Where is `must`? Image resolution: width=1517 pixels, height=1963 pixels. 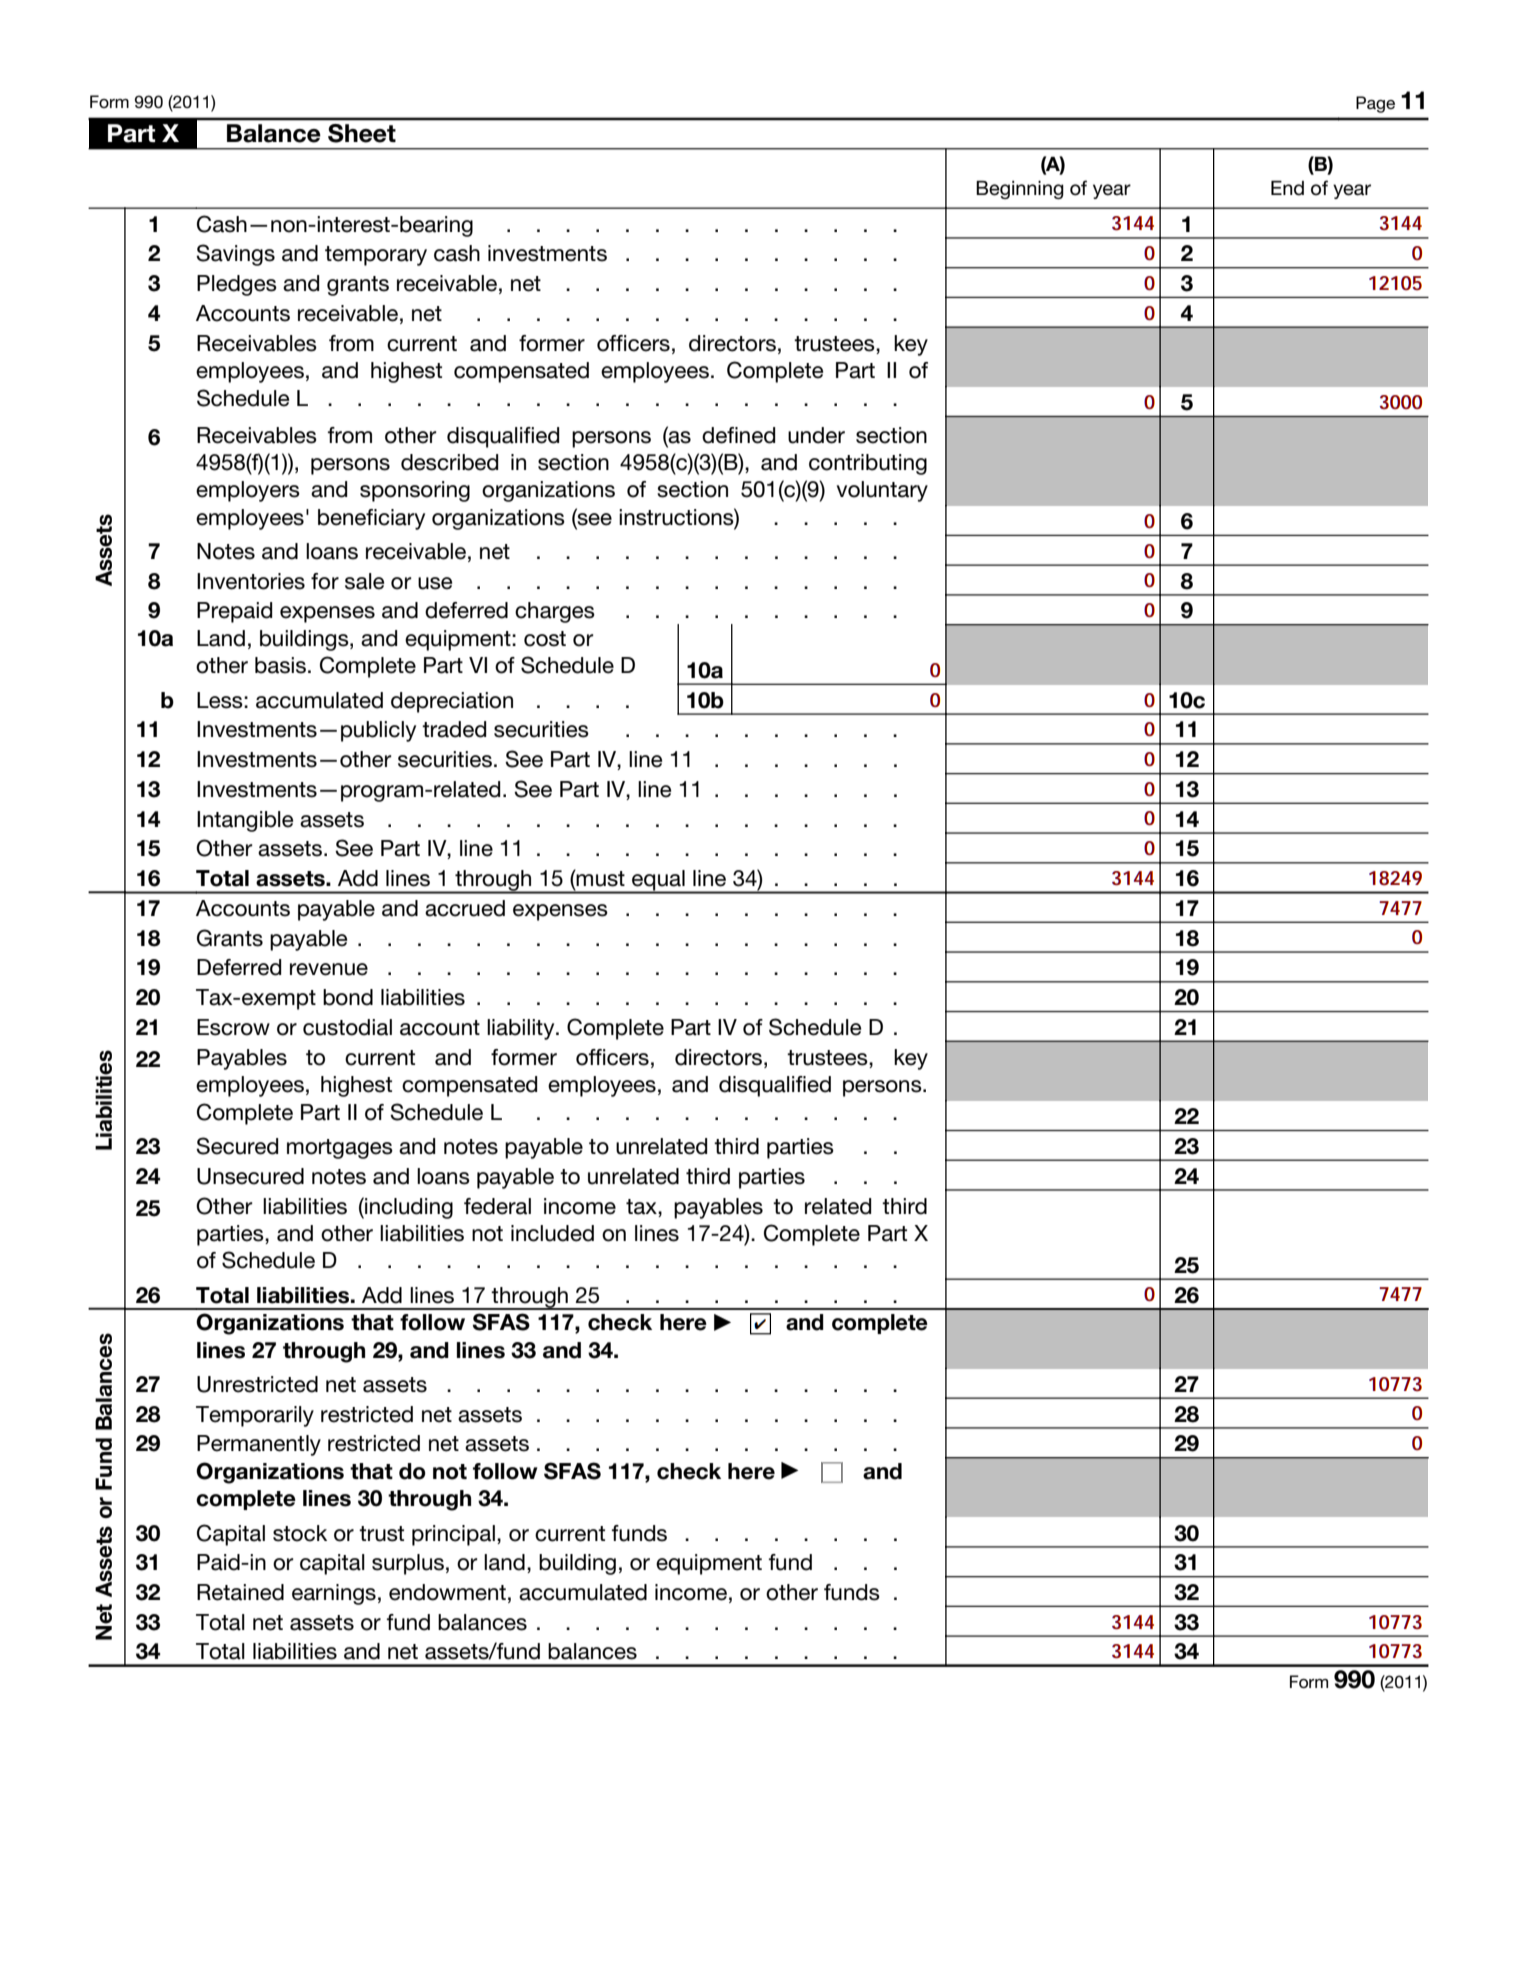
must is located at coordinates (600, 878).
